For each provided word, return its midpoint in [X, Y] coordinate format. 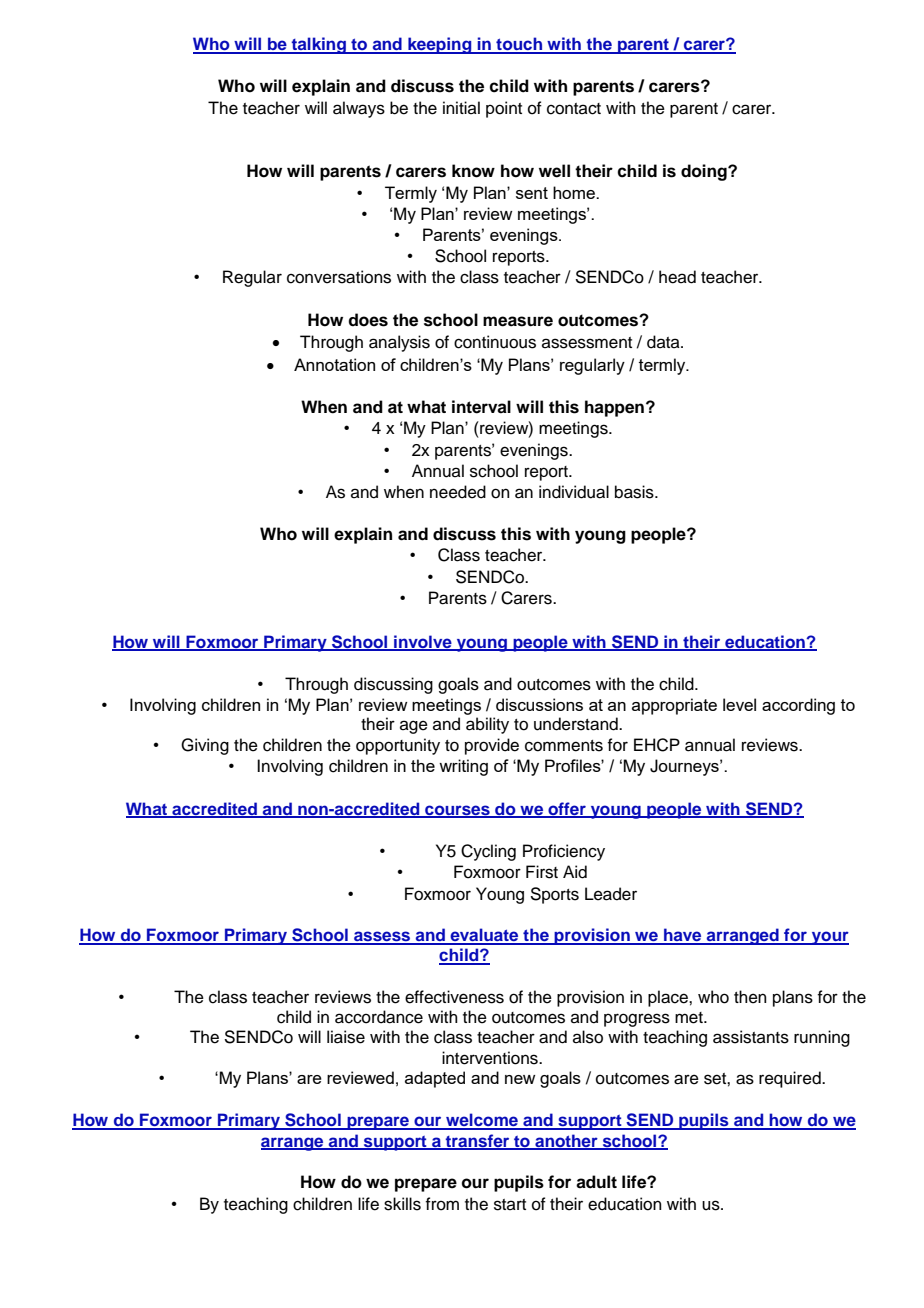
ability [487, 725]
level [739, 704]
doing [705, 172]
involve [423, 642]
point [504, 109]
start [510, 1205]
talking [318, 45]
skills [402, 1204]
